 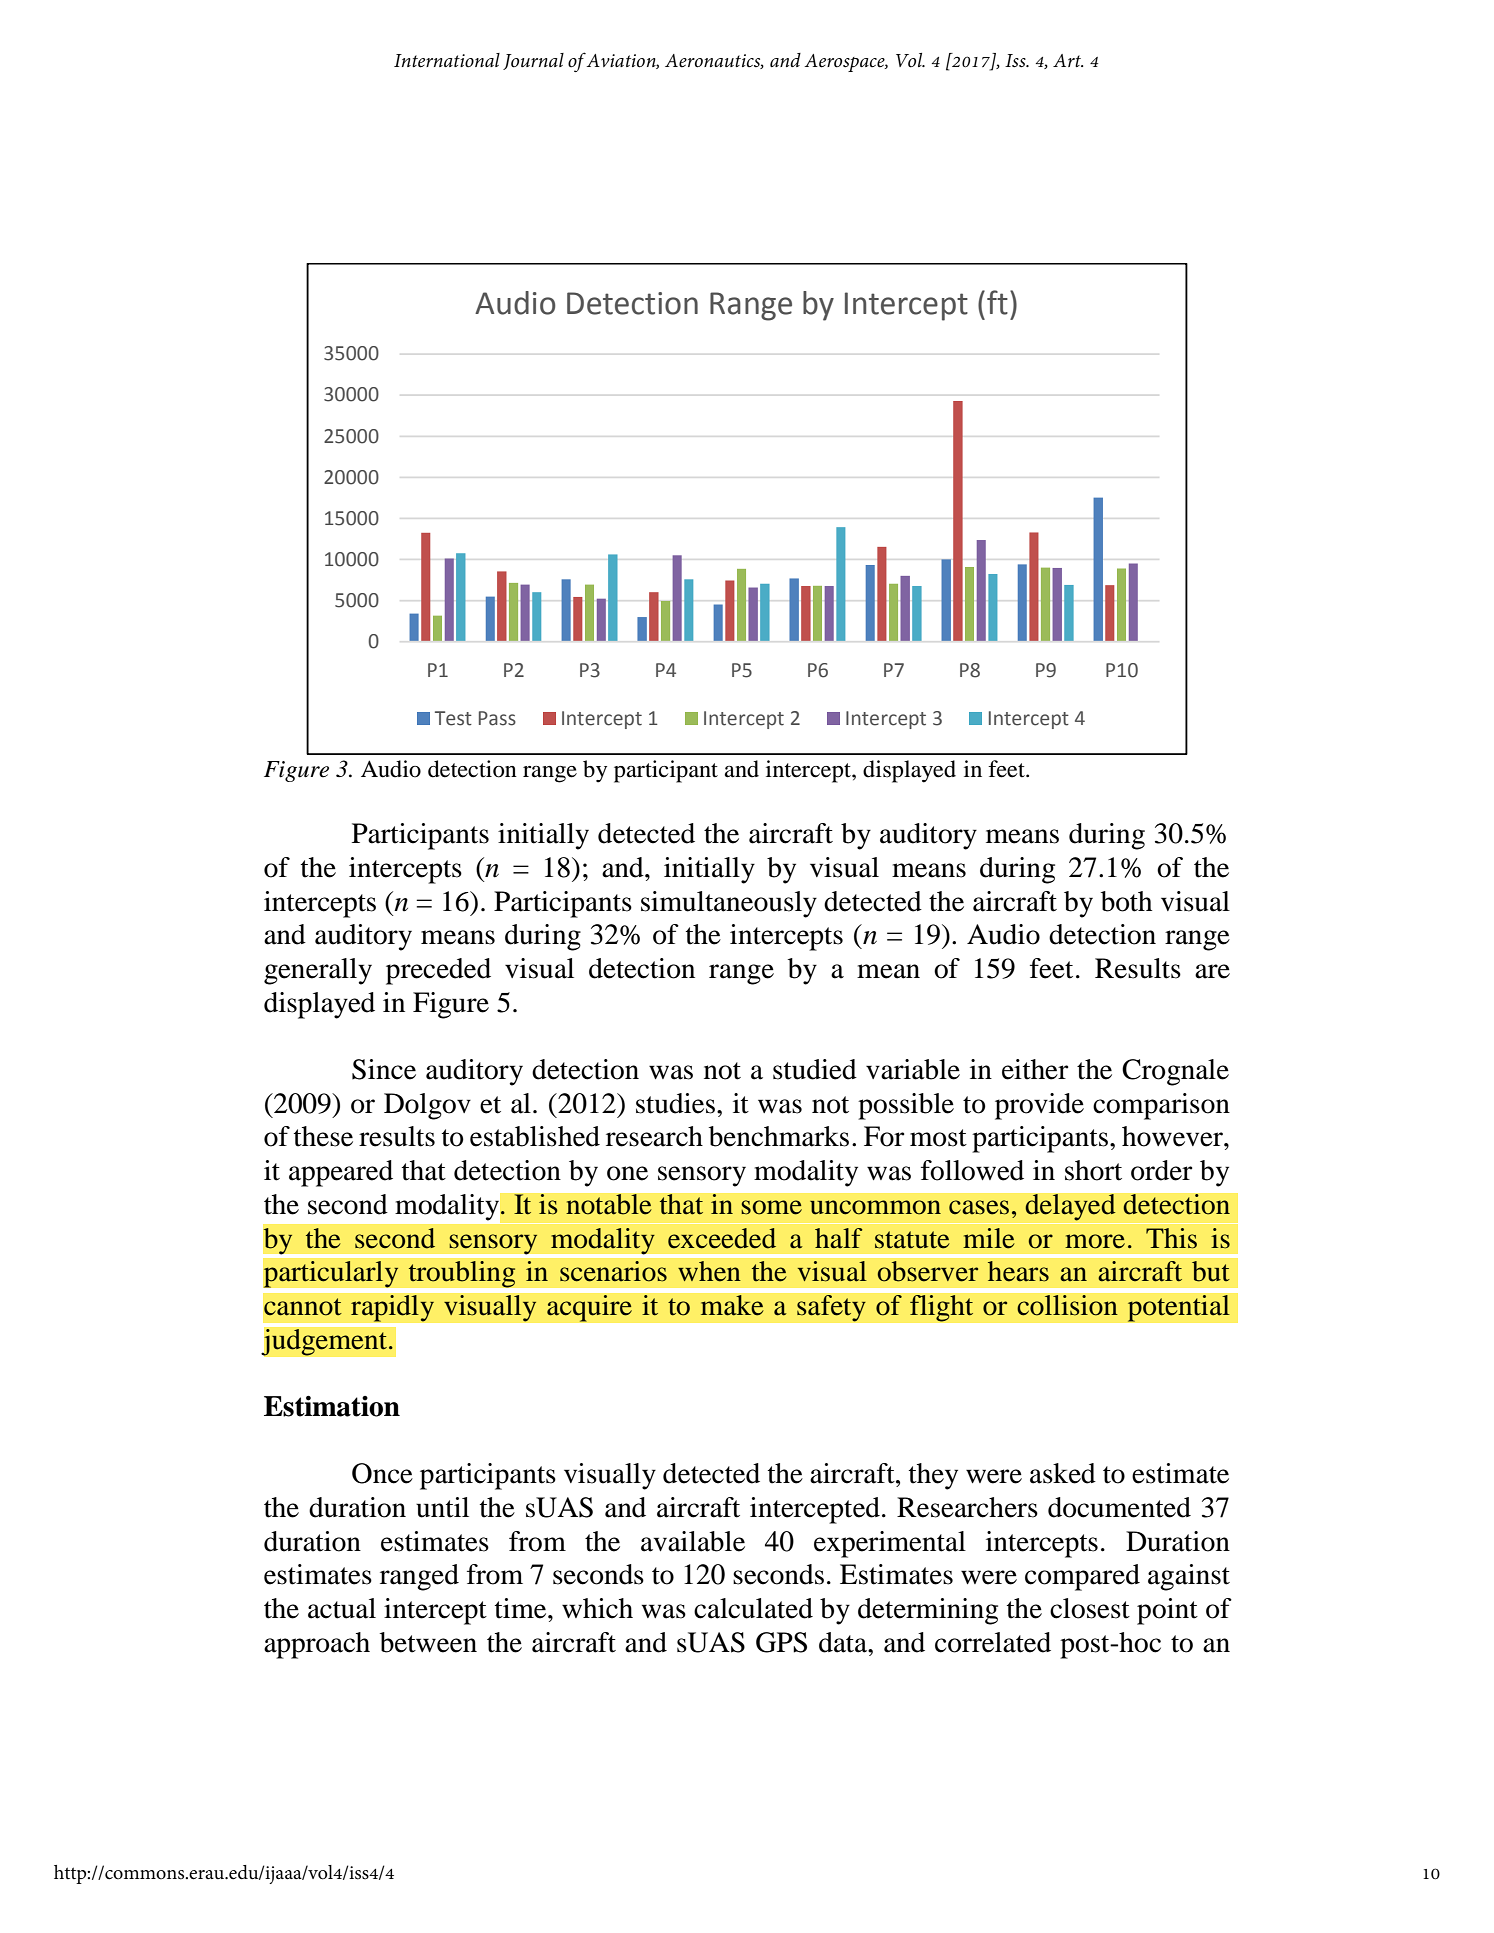 I want to click on some, so click(x=771, y=1207).
